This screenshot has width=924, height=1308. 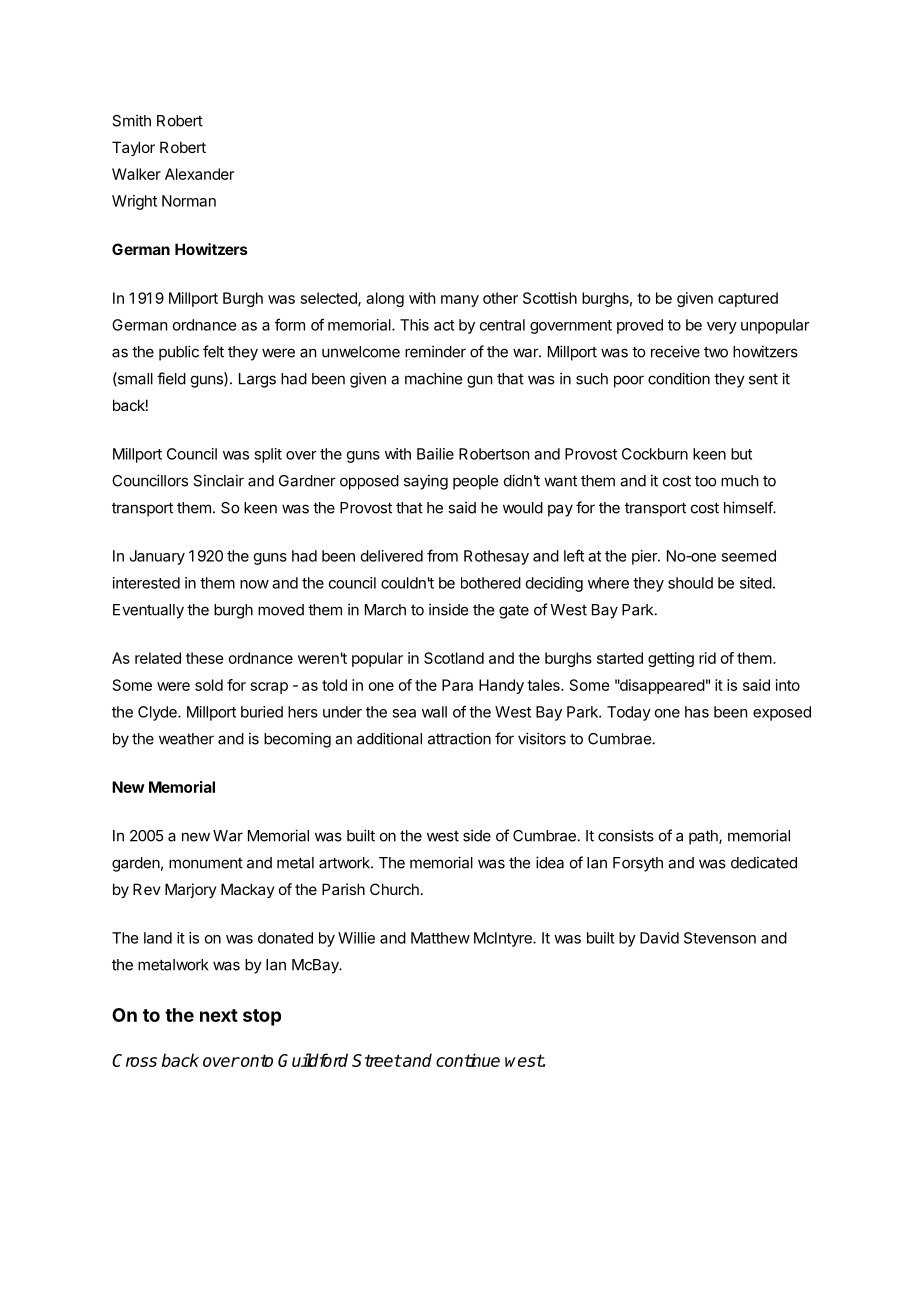 What do you see at coordinates (254, 584) in the screenshot?
I see `now` at bounding box center [254, 584].
